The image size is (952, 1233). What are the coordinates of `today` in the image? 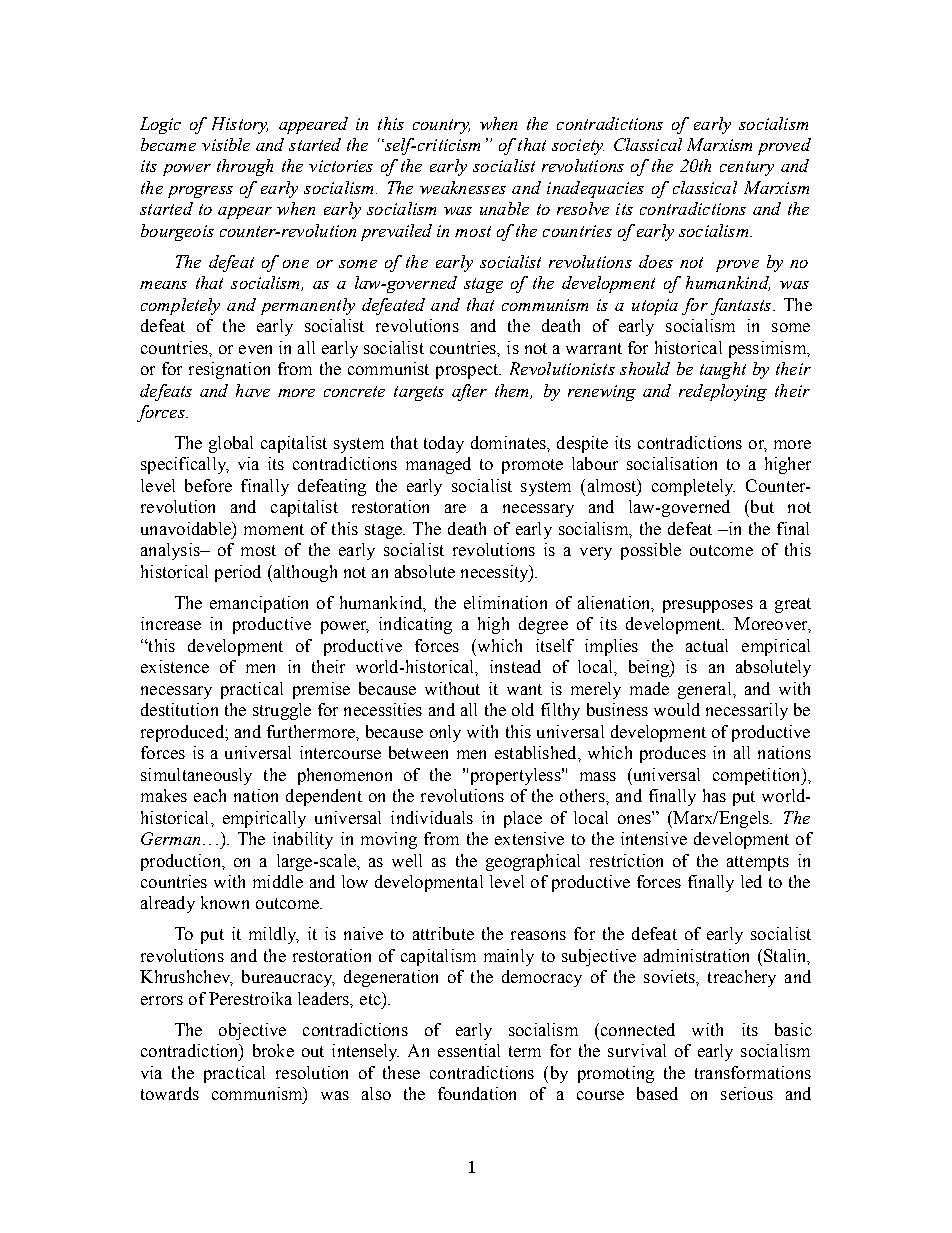 It's located at (444, 444).
